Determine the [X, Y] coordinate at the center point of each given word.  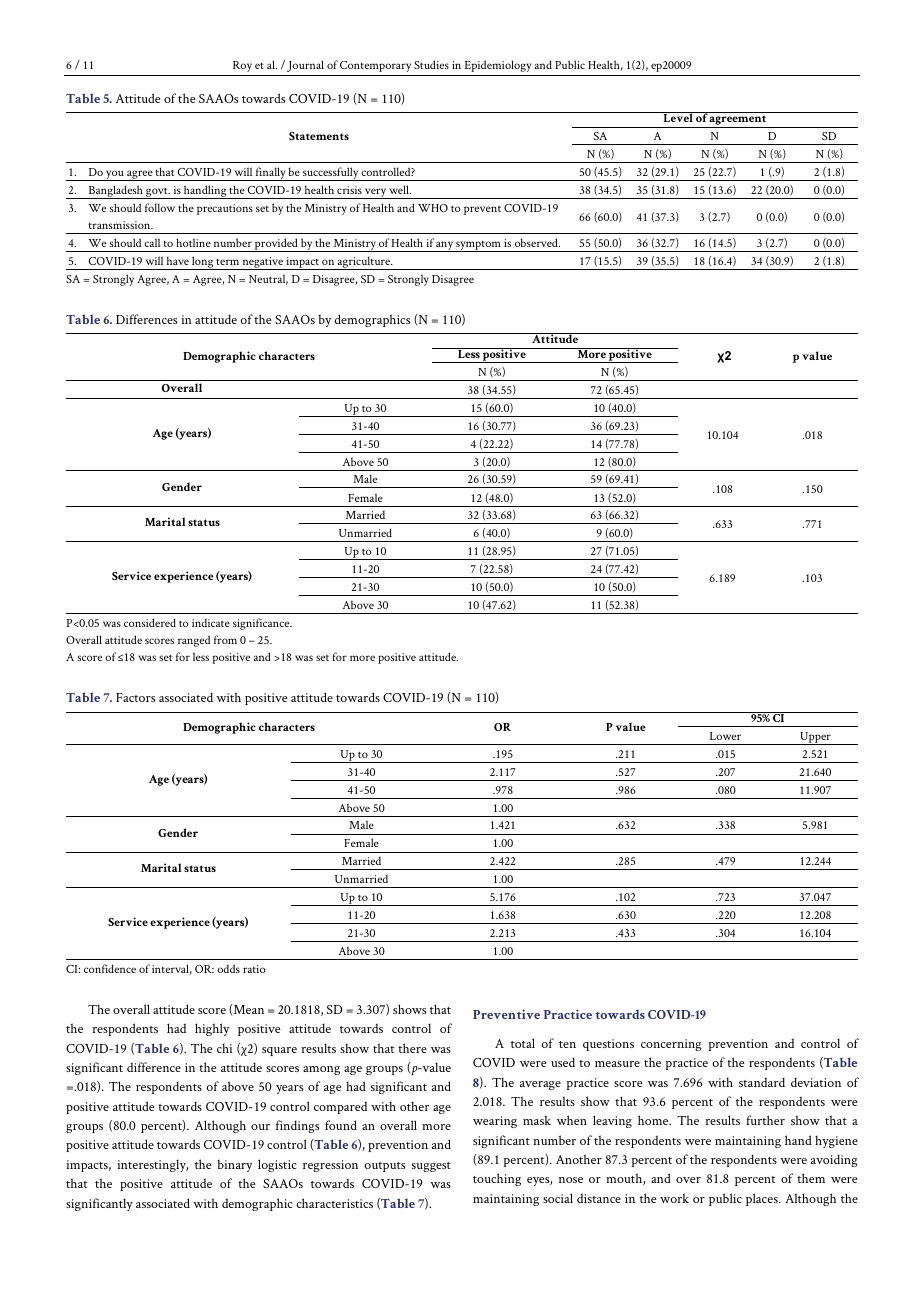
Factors [135, 697]
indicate [211, 623]
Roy [242, 66]
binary [234, 1165]
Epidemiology [498, 66]
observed [537, 242]
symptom [478, 246]
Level [678, 117]
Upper [815, 738]
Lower [725, 736]
